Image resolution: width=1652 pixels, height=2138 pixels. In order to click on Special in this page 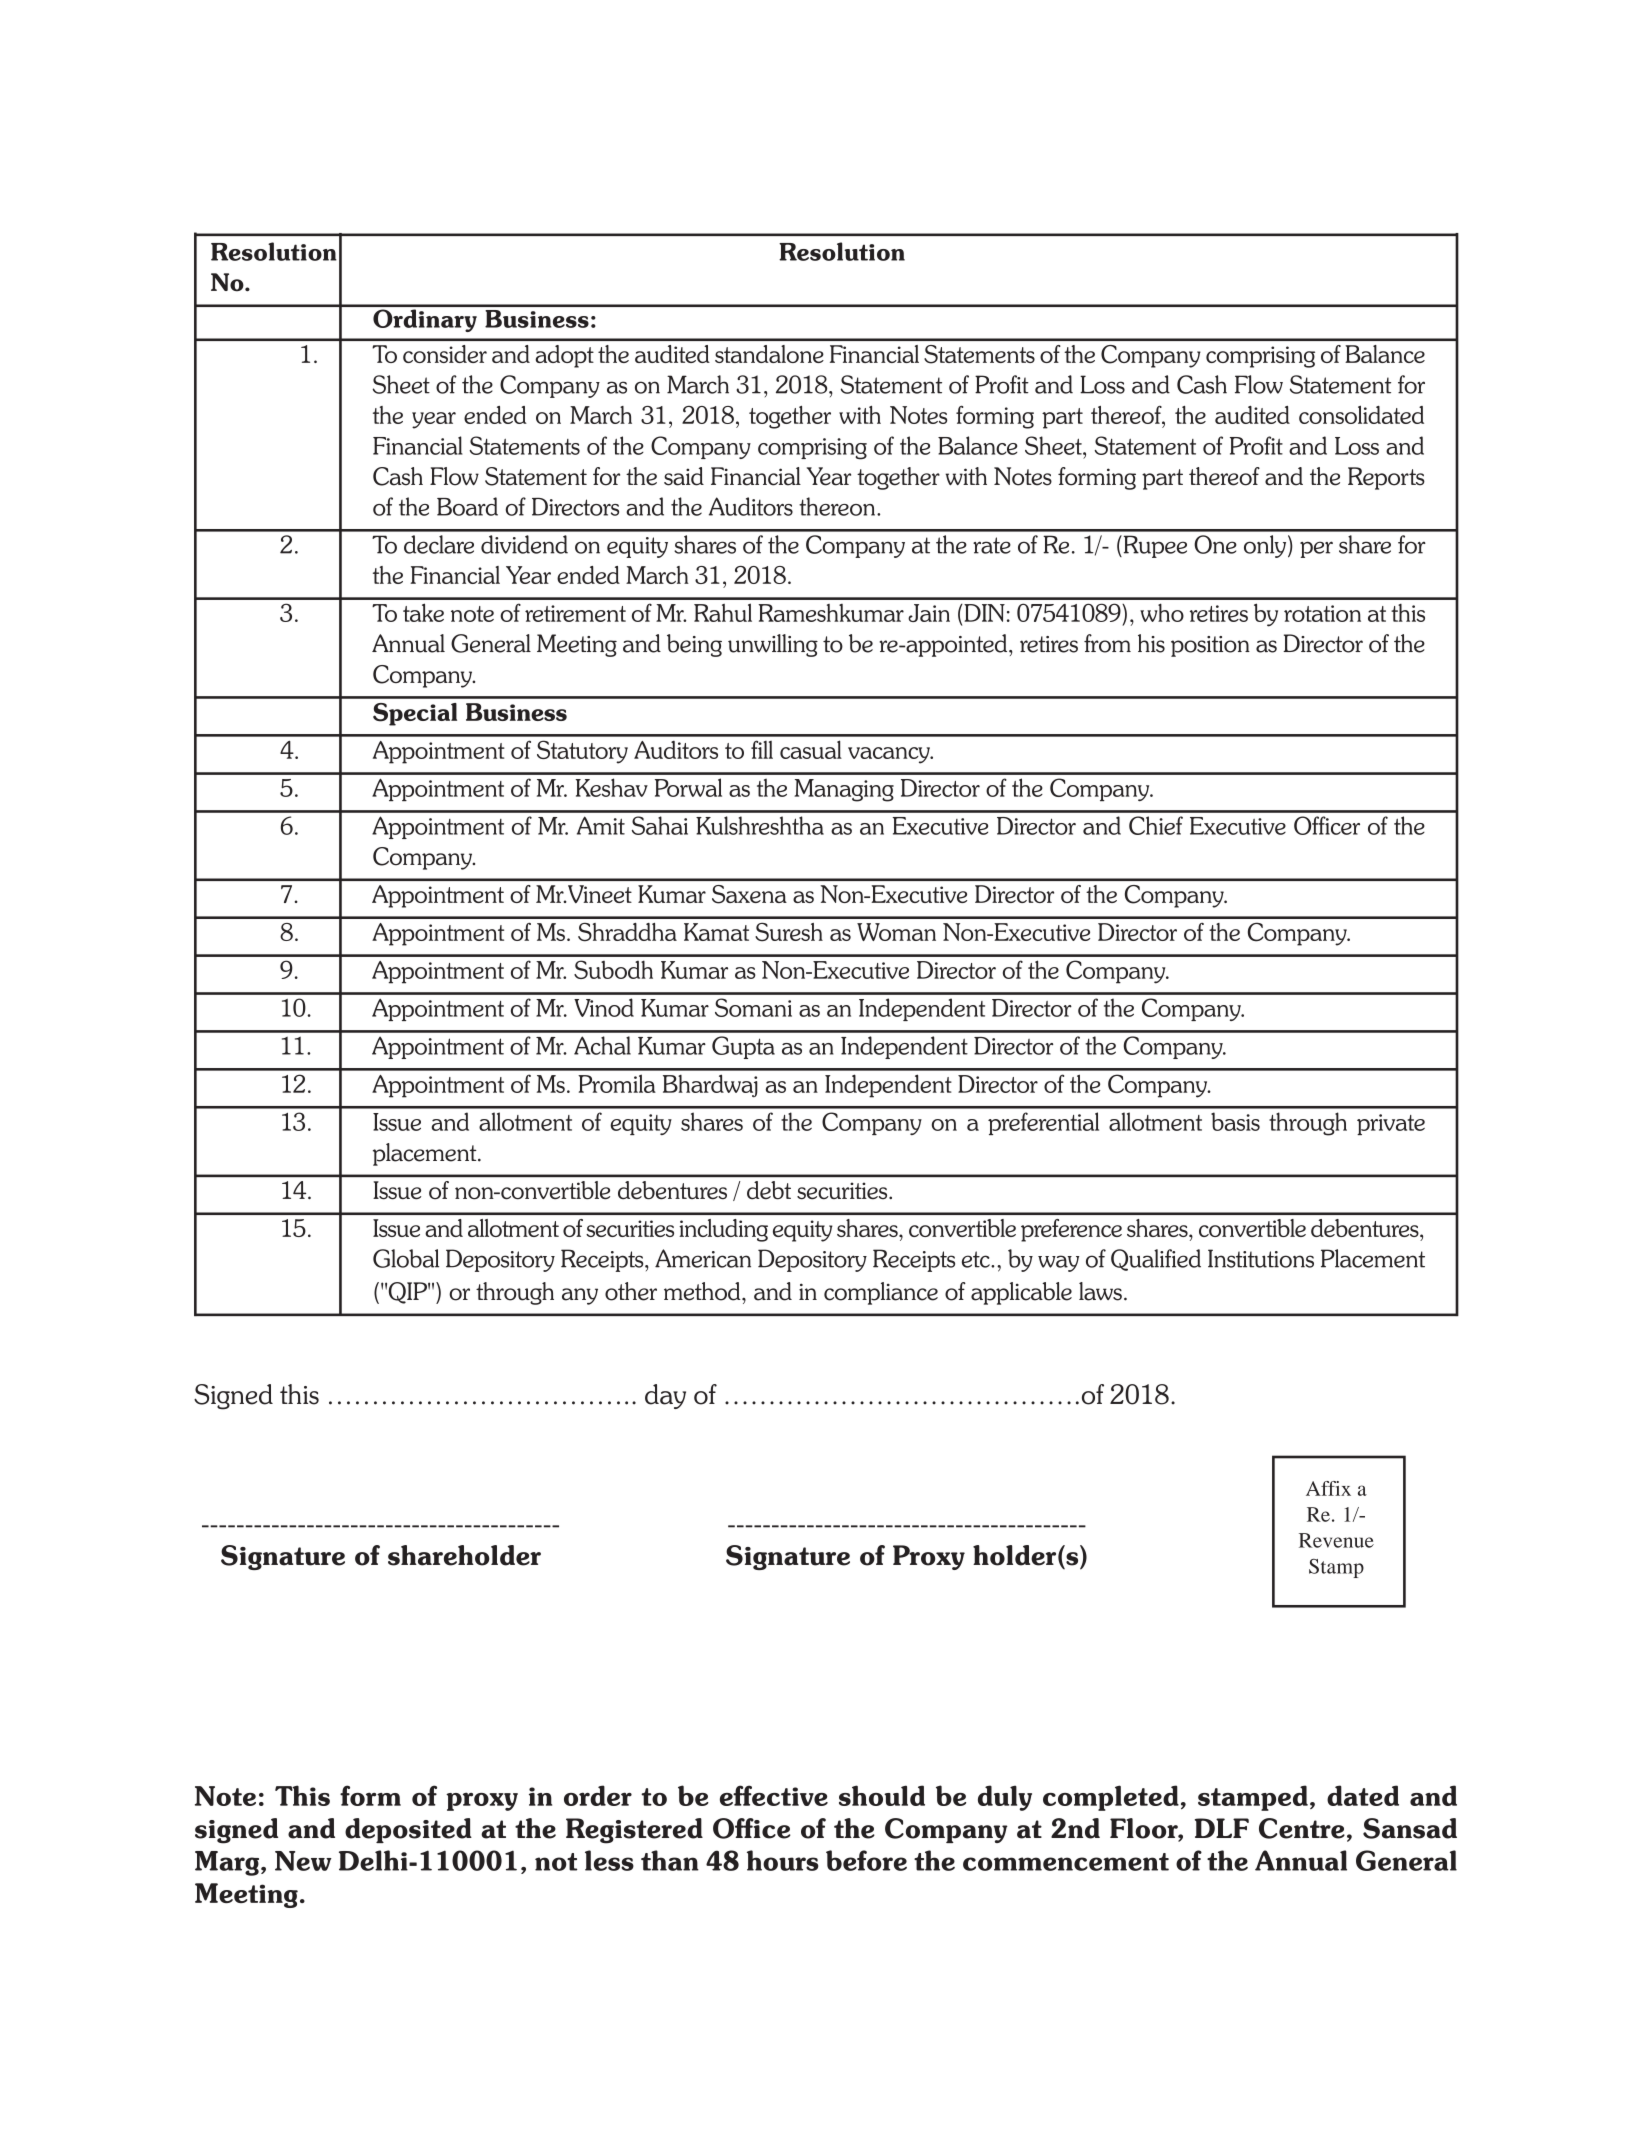, I will do `click(415, 714)`.
